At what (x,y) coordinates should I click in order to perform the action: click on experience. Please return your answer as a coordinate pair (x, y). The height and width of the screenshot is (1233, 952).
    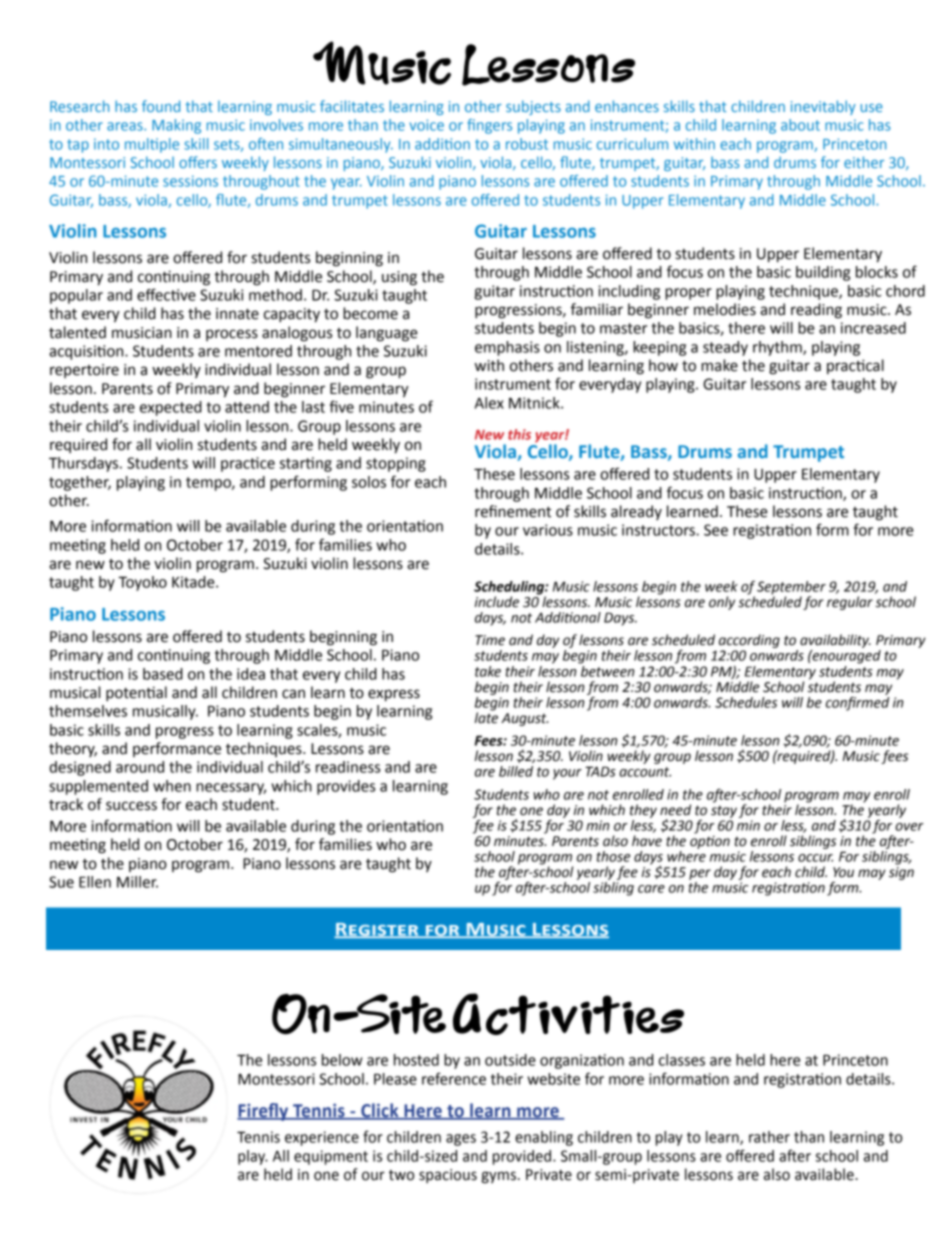
    Looking at the image, I should click on (322, 1138).
